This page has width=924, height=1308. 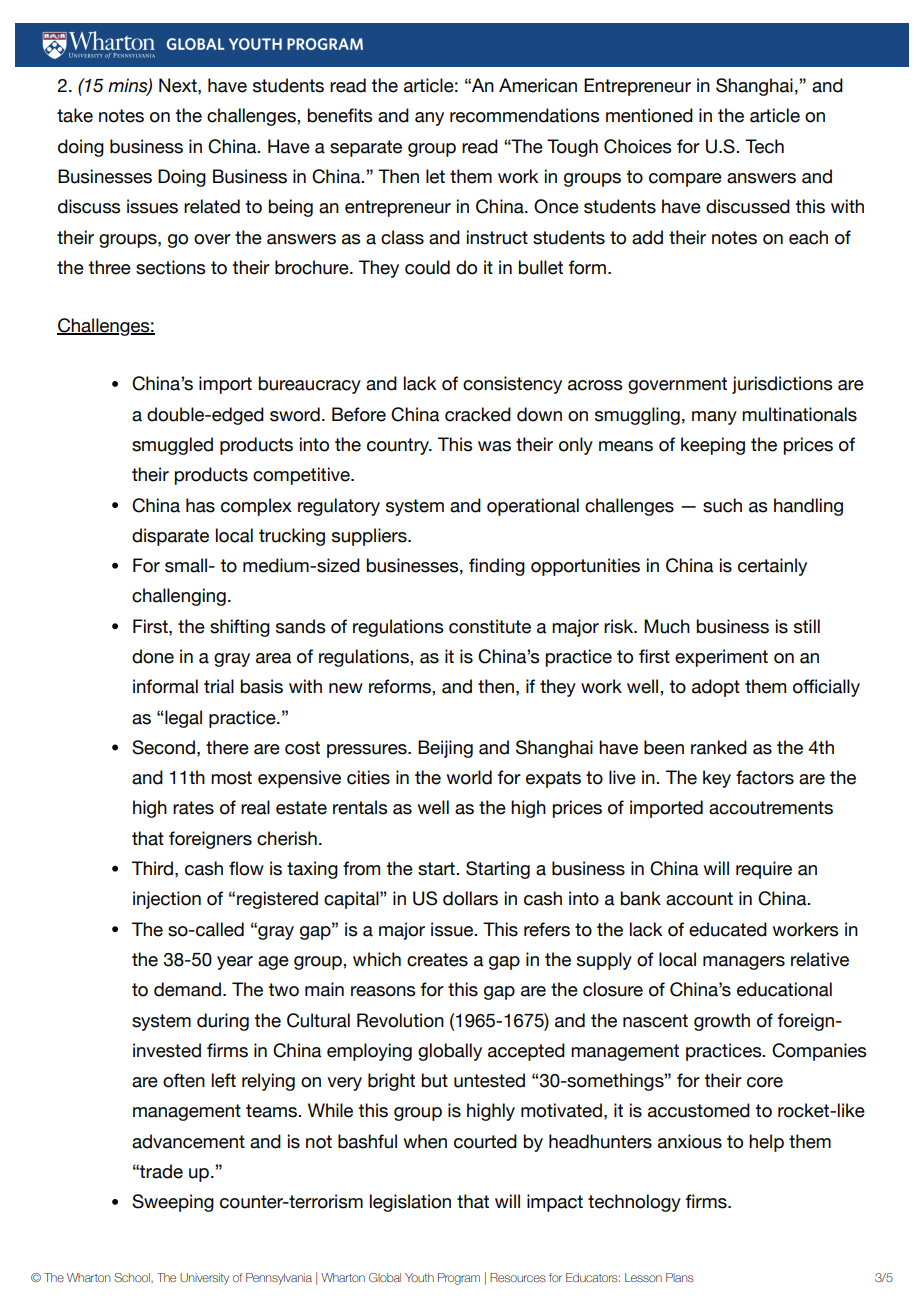 What do you see at coordinates (153, 656) in the page?
I see `done` at bounding box center [153, 656].
